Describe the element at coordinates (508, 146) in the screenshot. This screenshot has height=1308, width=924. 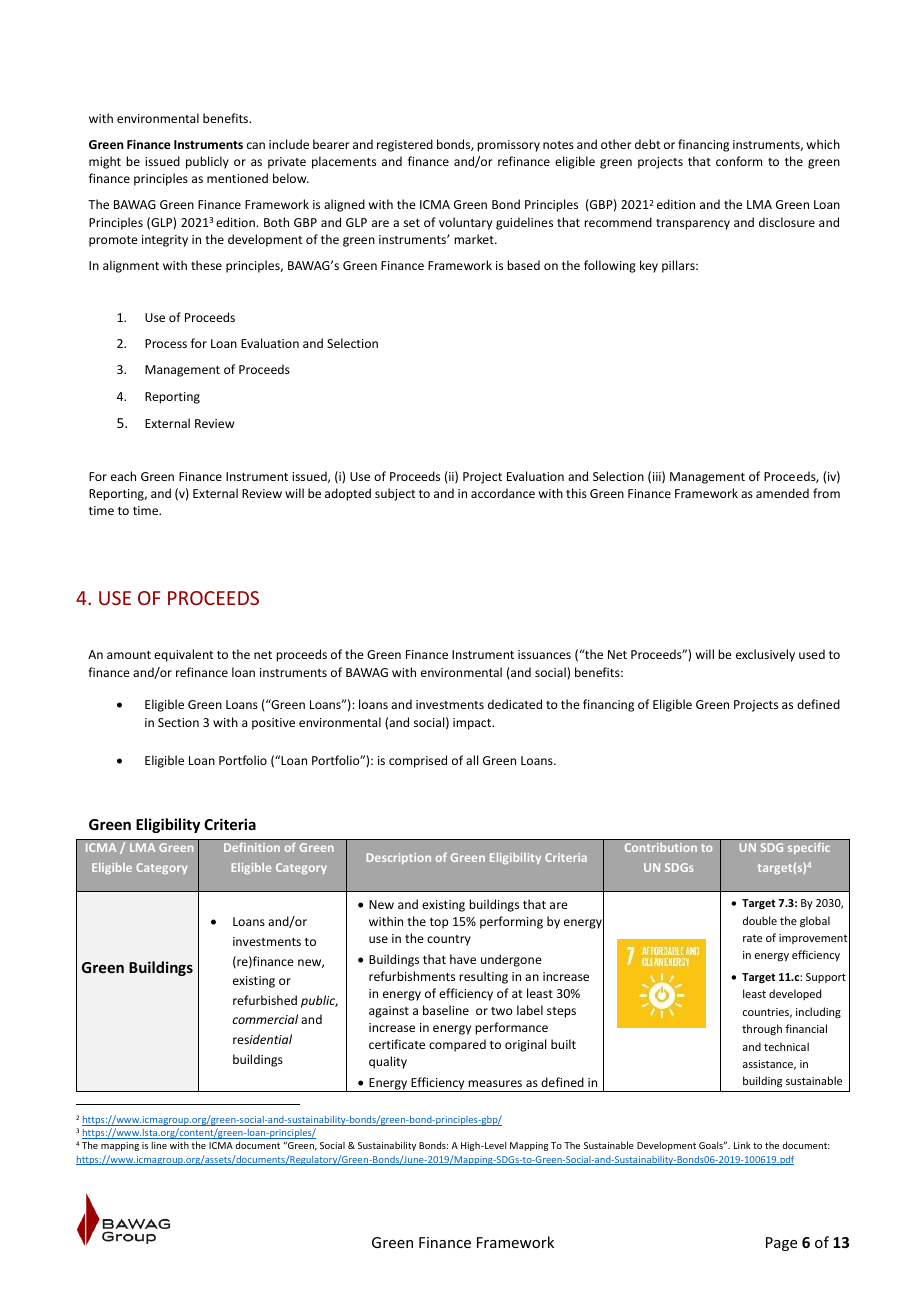
I see `promissory` at that location.
